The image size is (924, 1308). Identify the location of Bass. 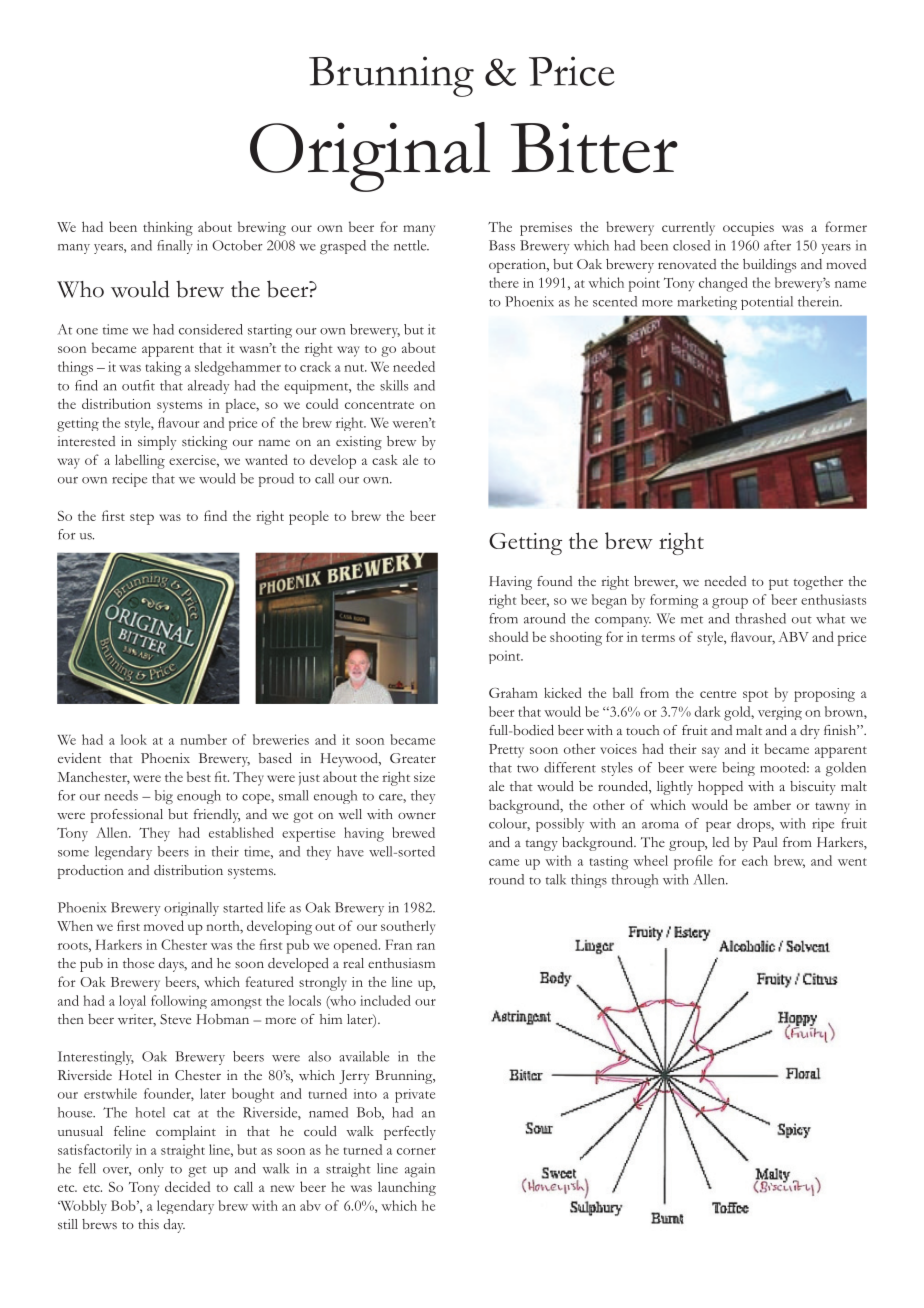
(502, 245).
